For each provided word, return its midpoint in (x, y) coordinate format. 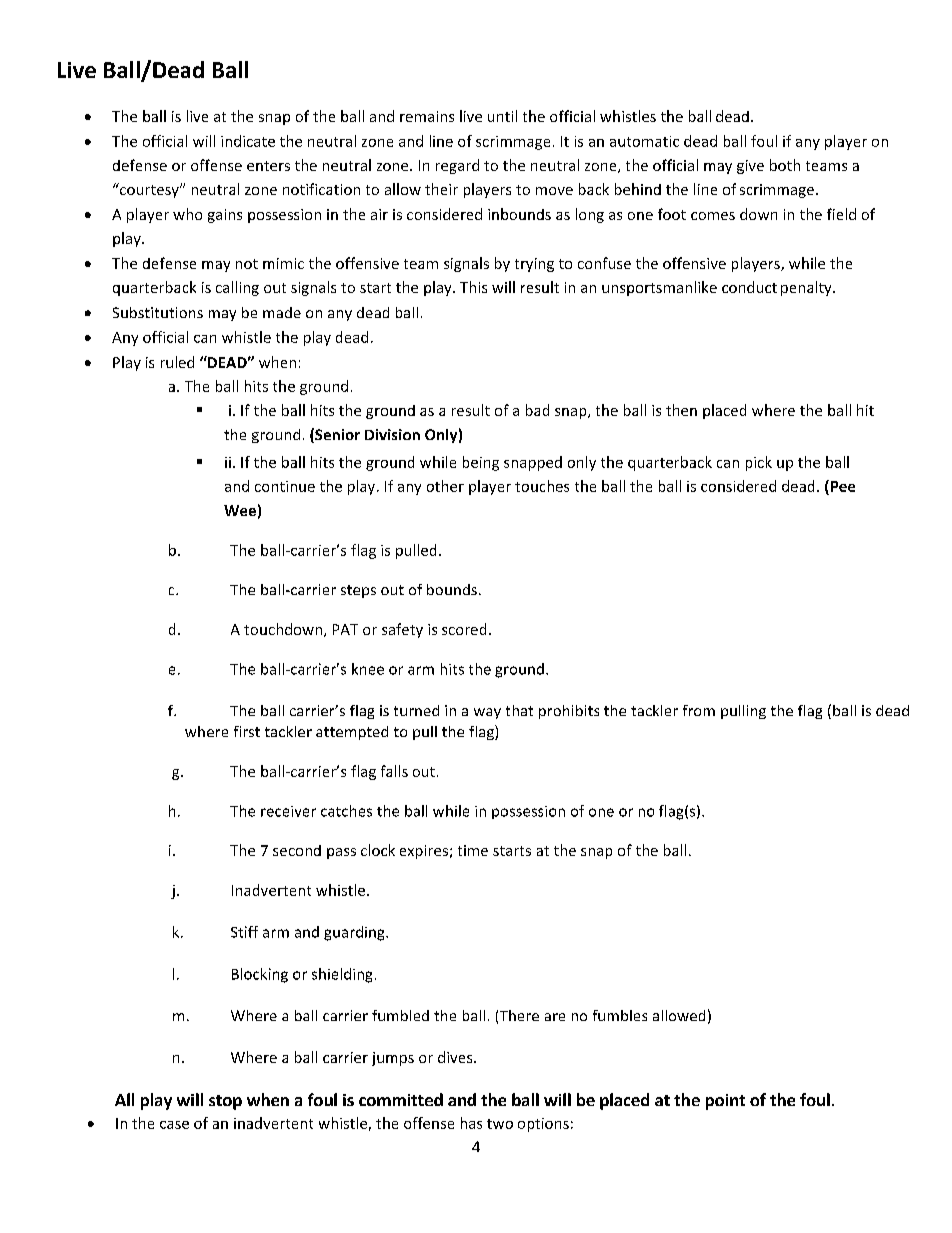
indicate (248, 141)
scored (464, 629)
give (750, 167)
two (500, 1124)
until (502, 116)
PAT (345, 629)
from (699, 710)
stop (225, 1102)
